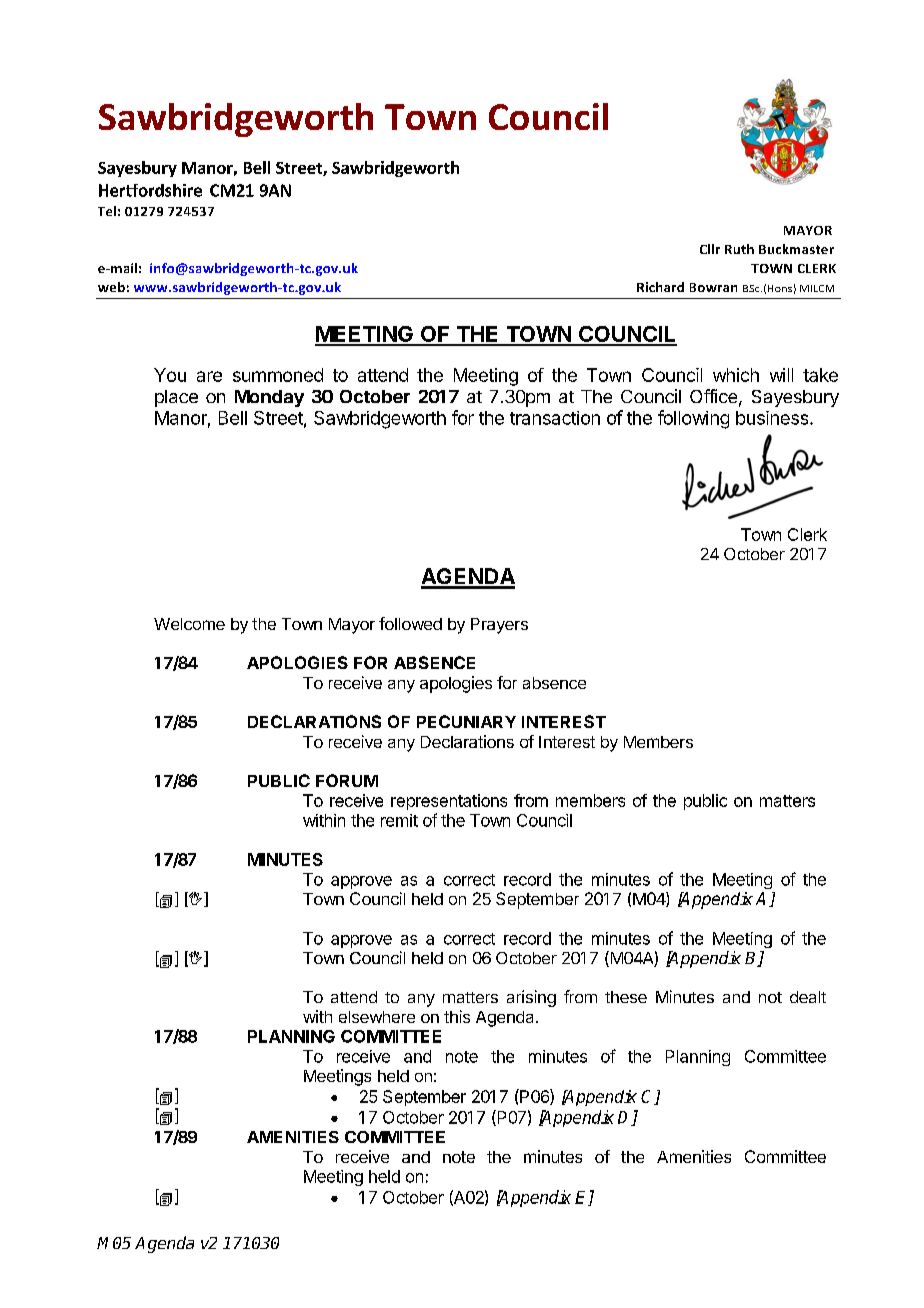  I want to click on elsewhere, so click(377, 1017).
